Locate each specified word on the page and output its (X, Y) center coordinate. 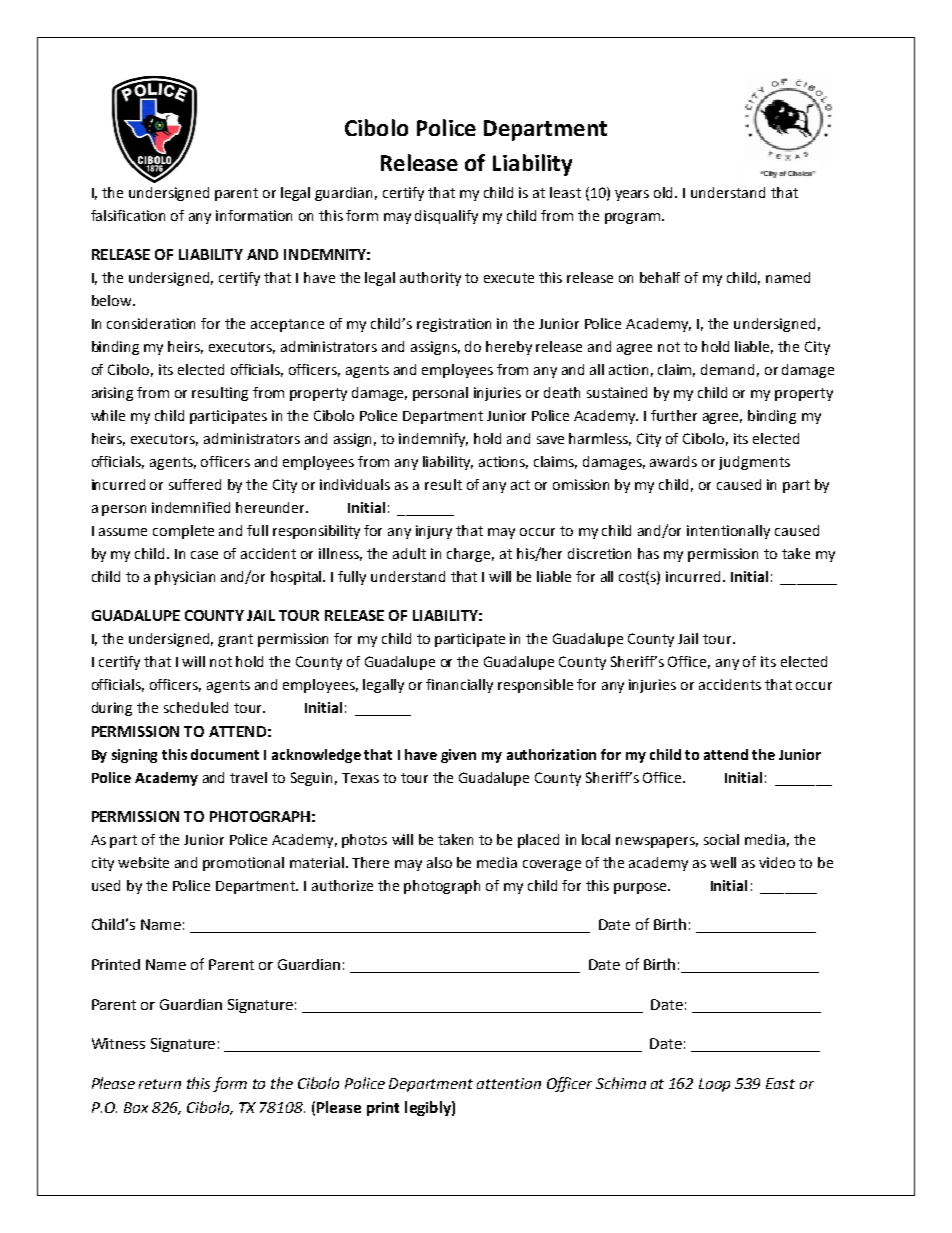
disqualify (446, 217)
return (160, 1084)
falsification (128, 215)
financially (459, 686)
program (632, 218)
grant (235, 640)
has (648, 553)
